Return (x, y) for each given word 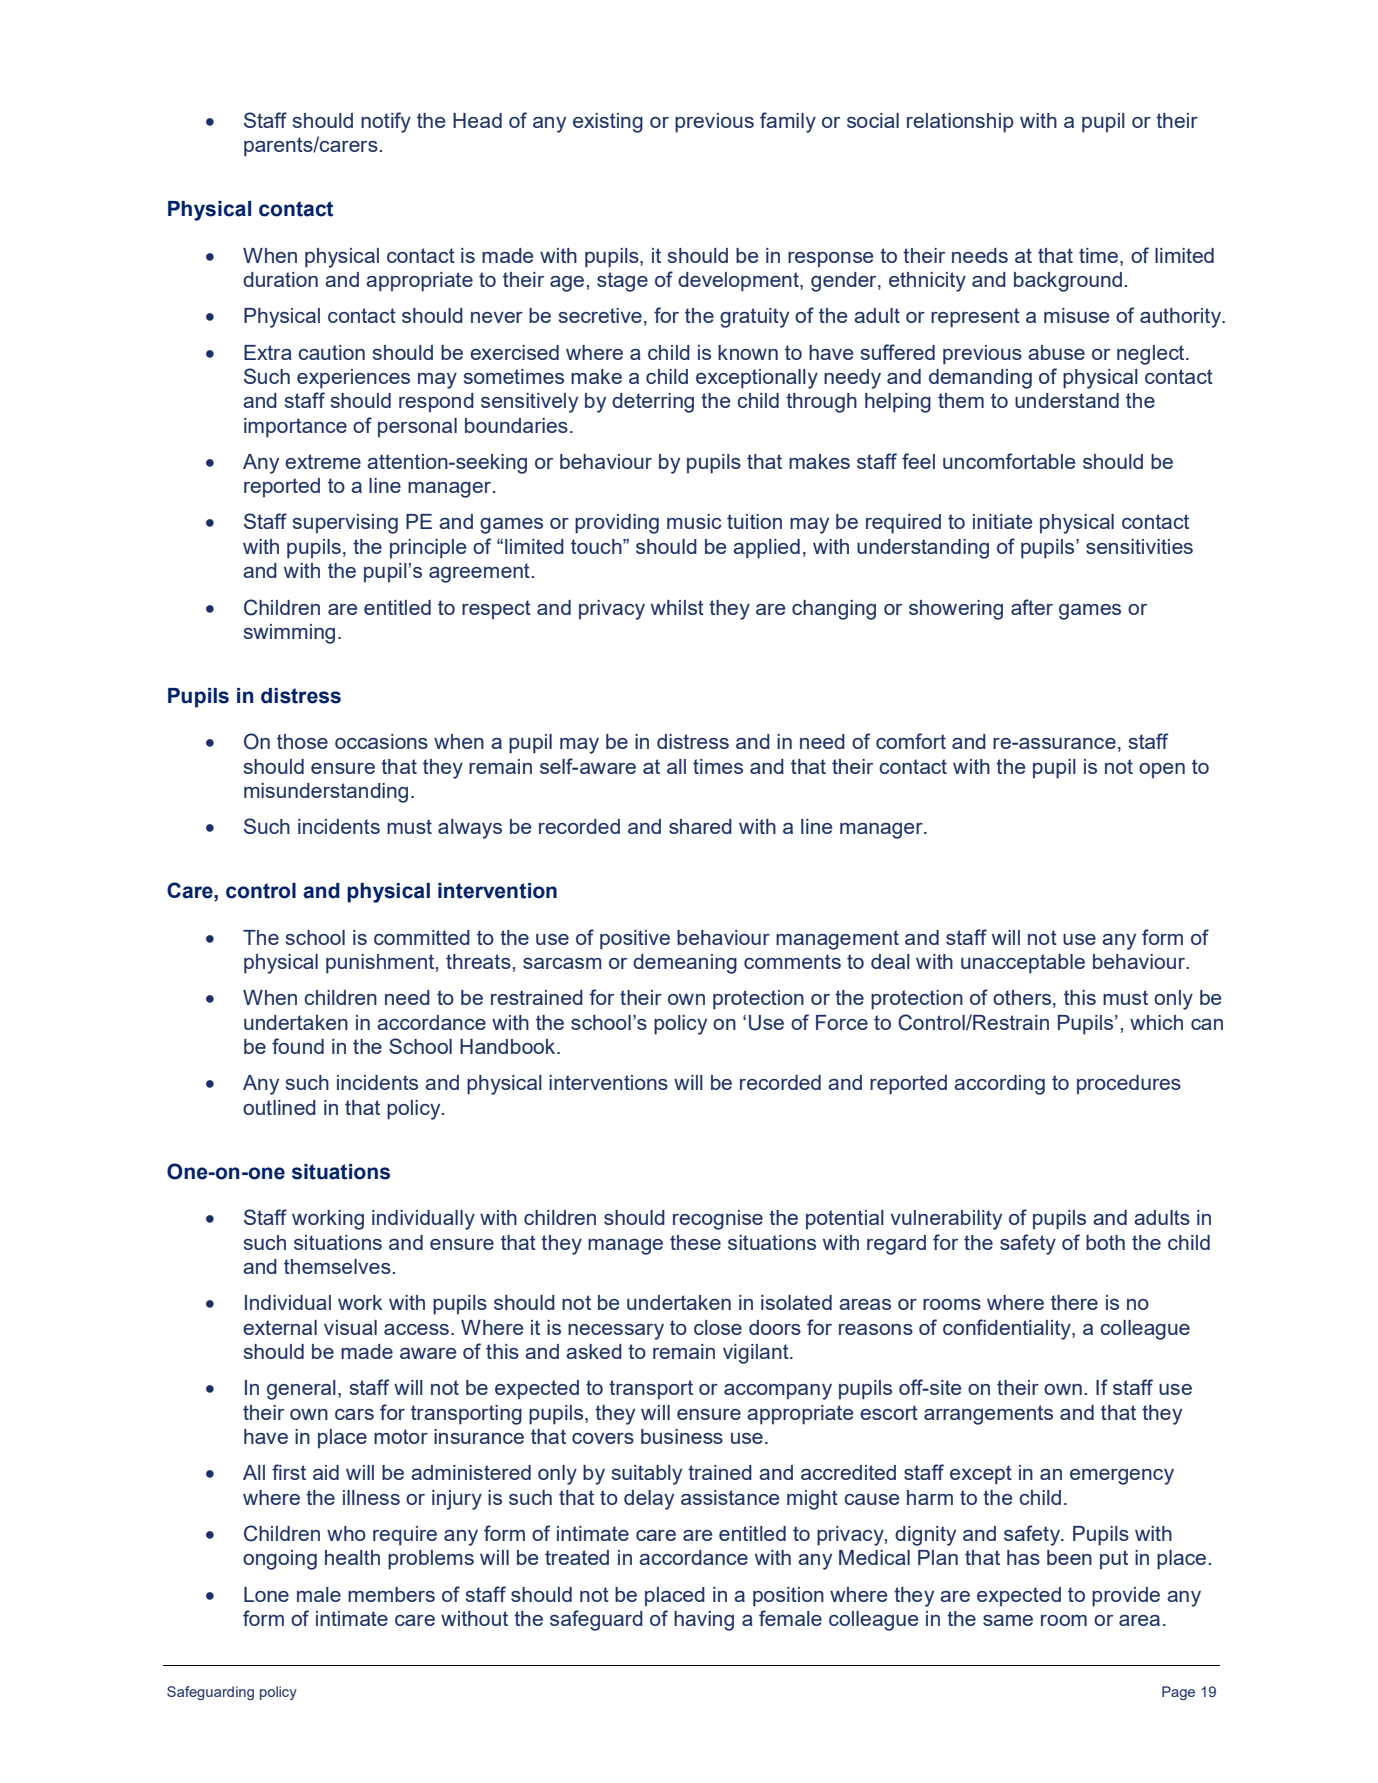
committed (422, 937)
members (391, 1594)
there (1074, 1302)
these (695, 1242)
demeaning (685, 964)
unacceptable (1023, 964)
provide (1126, 1597)
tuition (754, 521)
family (788, 122)
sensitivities (1139, 546)
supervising (345, 524)
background (1068, 282)
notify (386, 122)
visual (350, 1327)
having (704, 1621)
